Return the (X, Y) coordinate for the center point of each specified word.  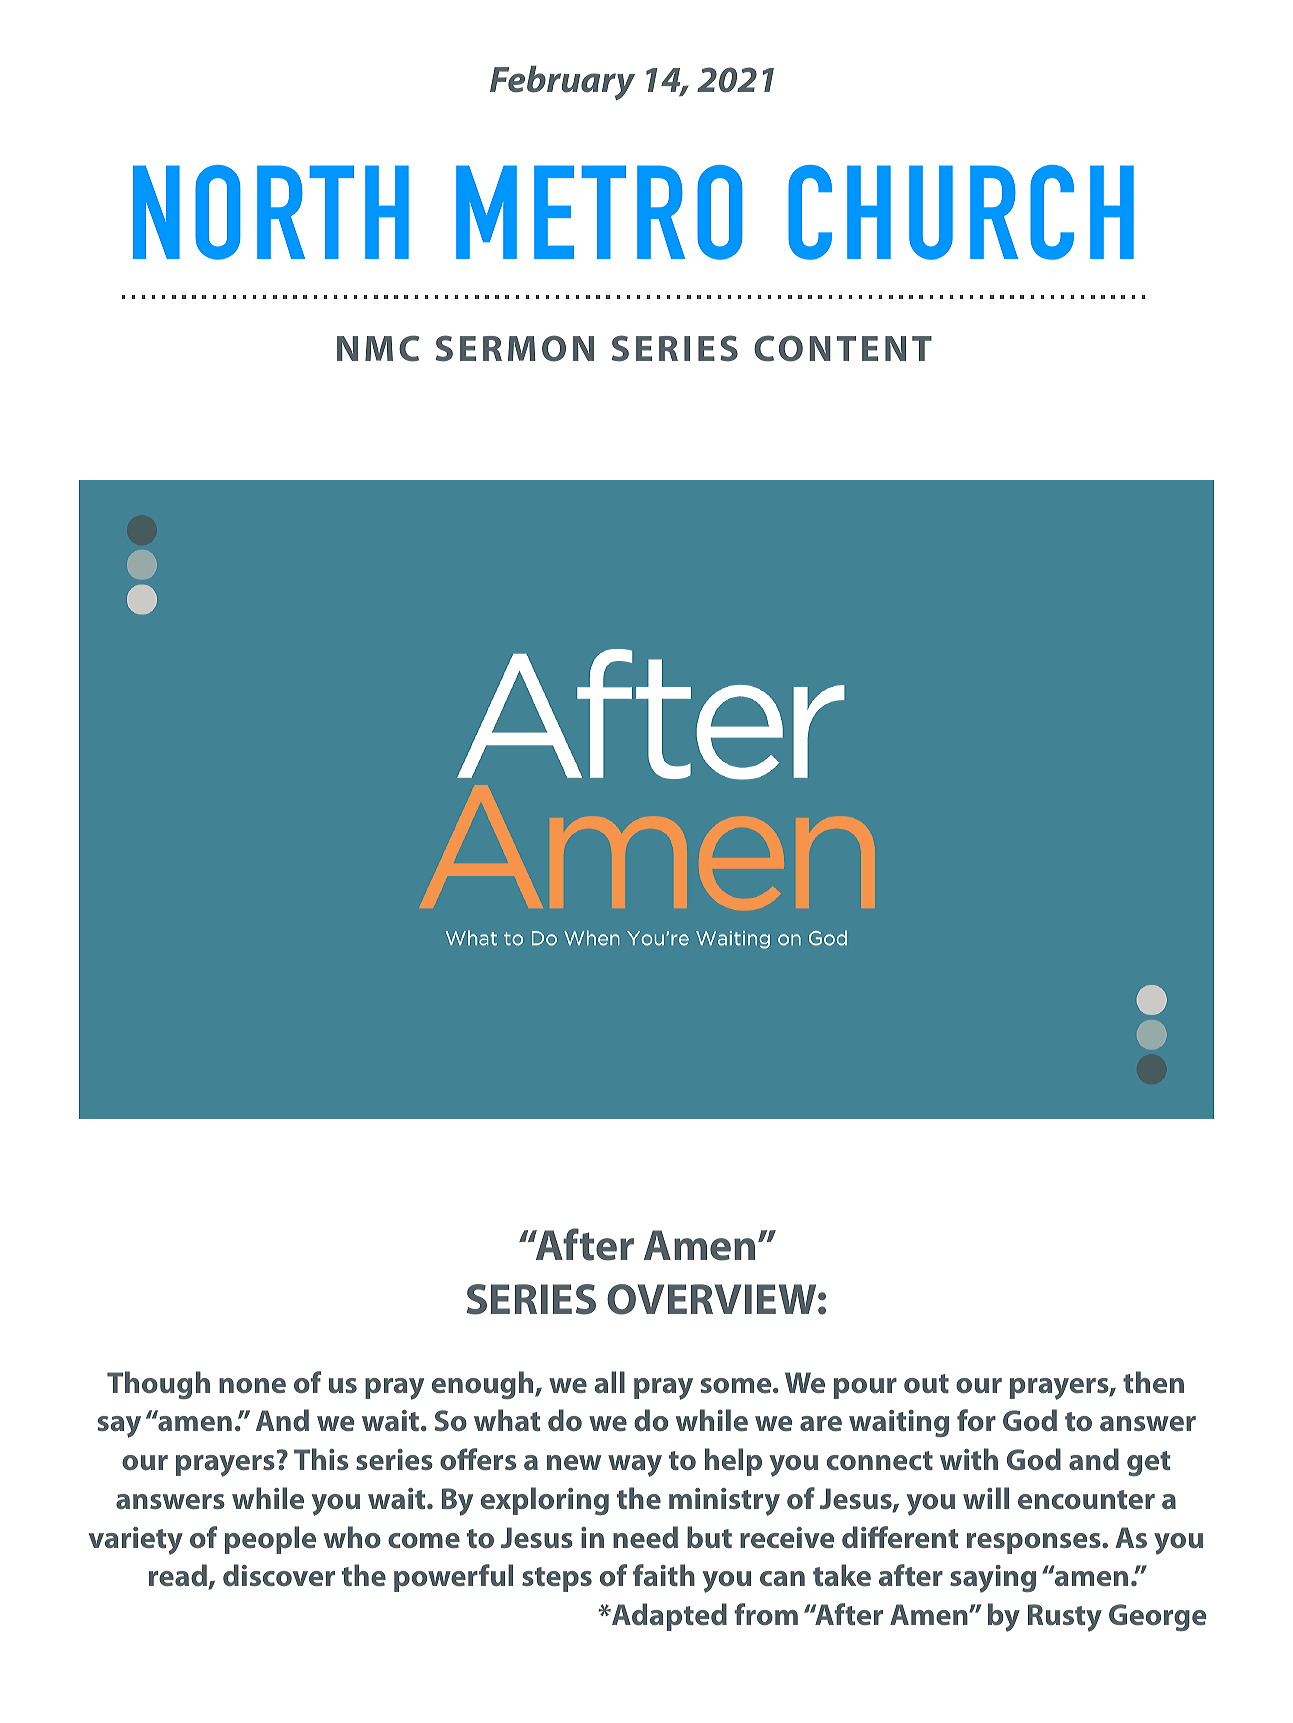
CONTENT (843, 348)
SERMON (515, 348)
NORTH (271, 212)
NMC (378, 348)
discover (279, 1575)
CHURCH (961, 212)
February (562, 83)
